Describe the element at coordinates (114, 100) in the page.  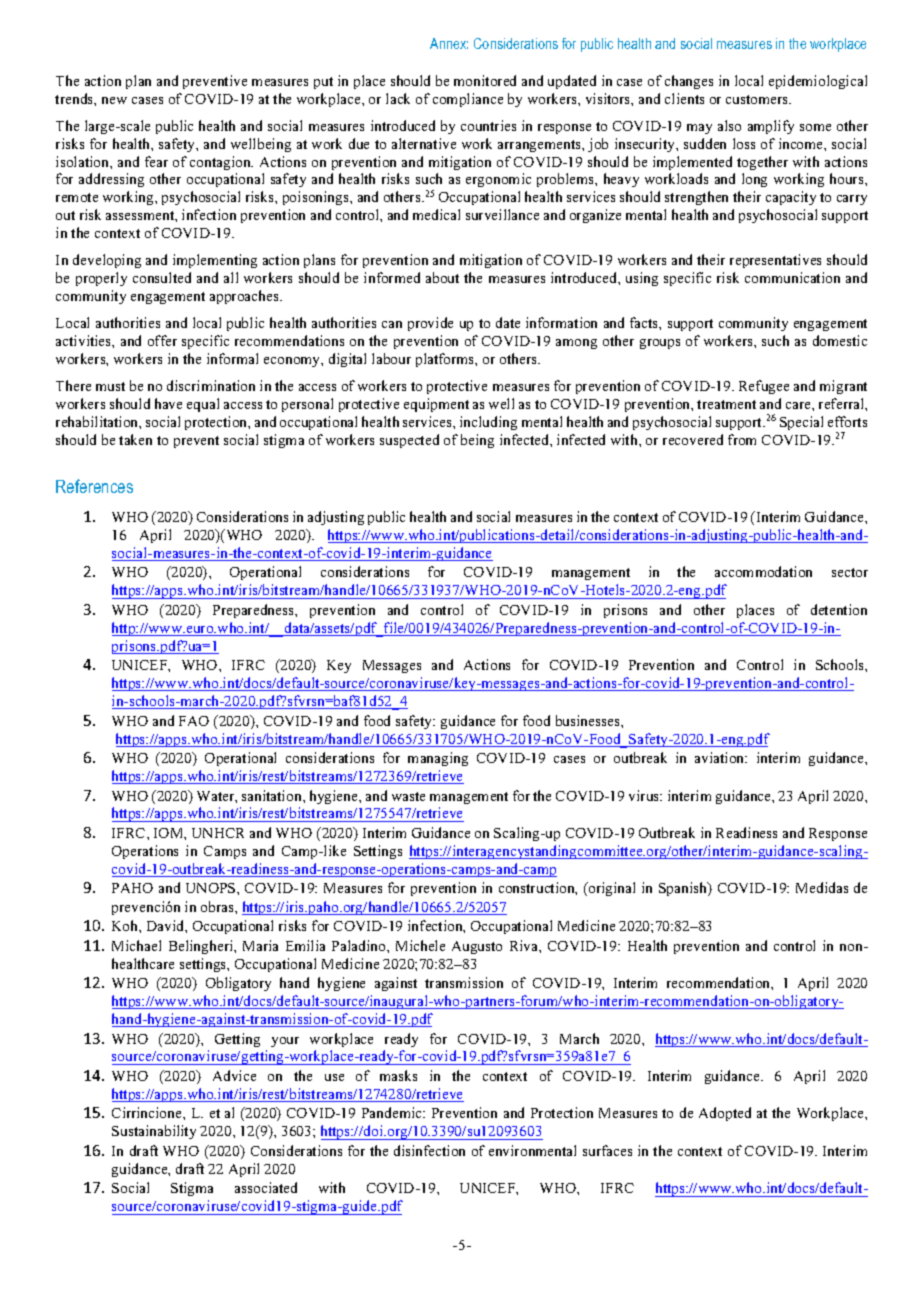
I see `new` at that location.
